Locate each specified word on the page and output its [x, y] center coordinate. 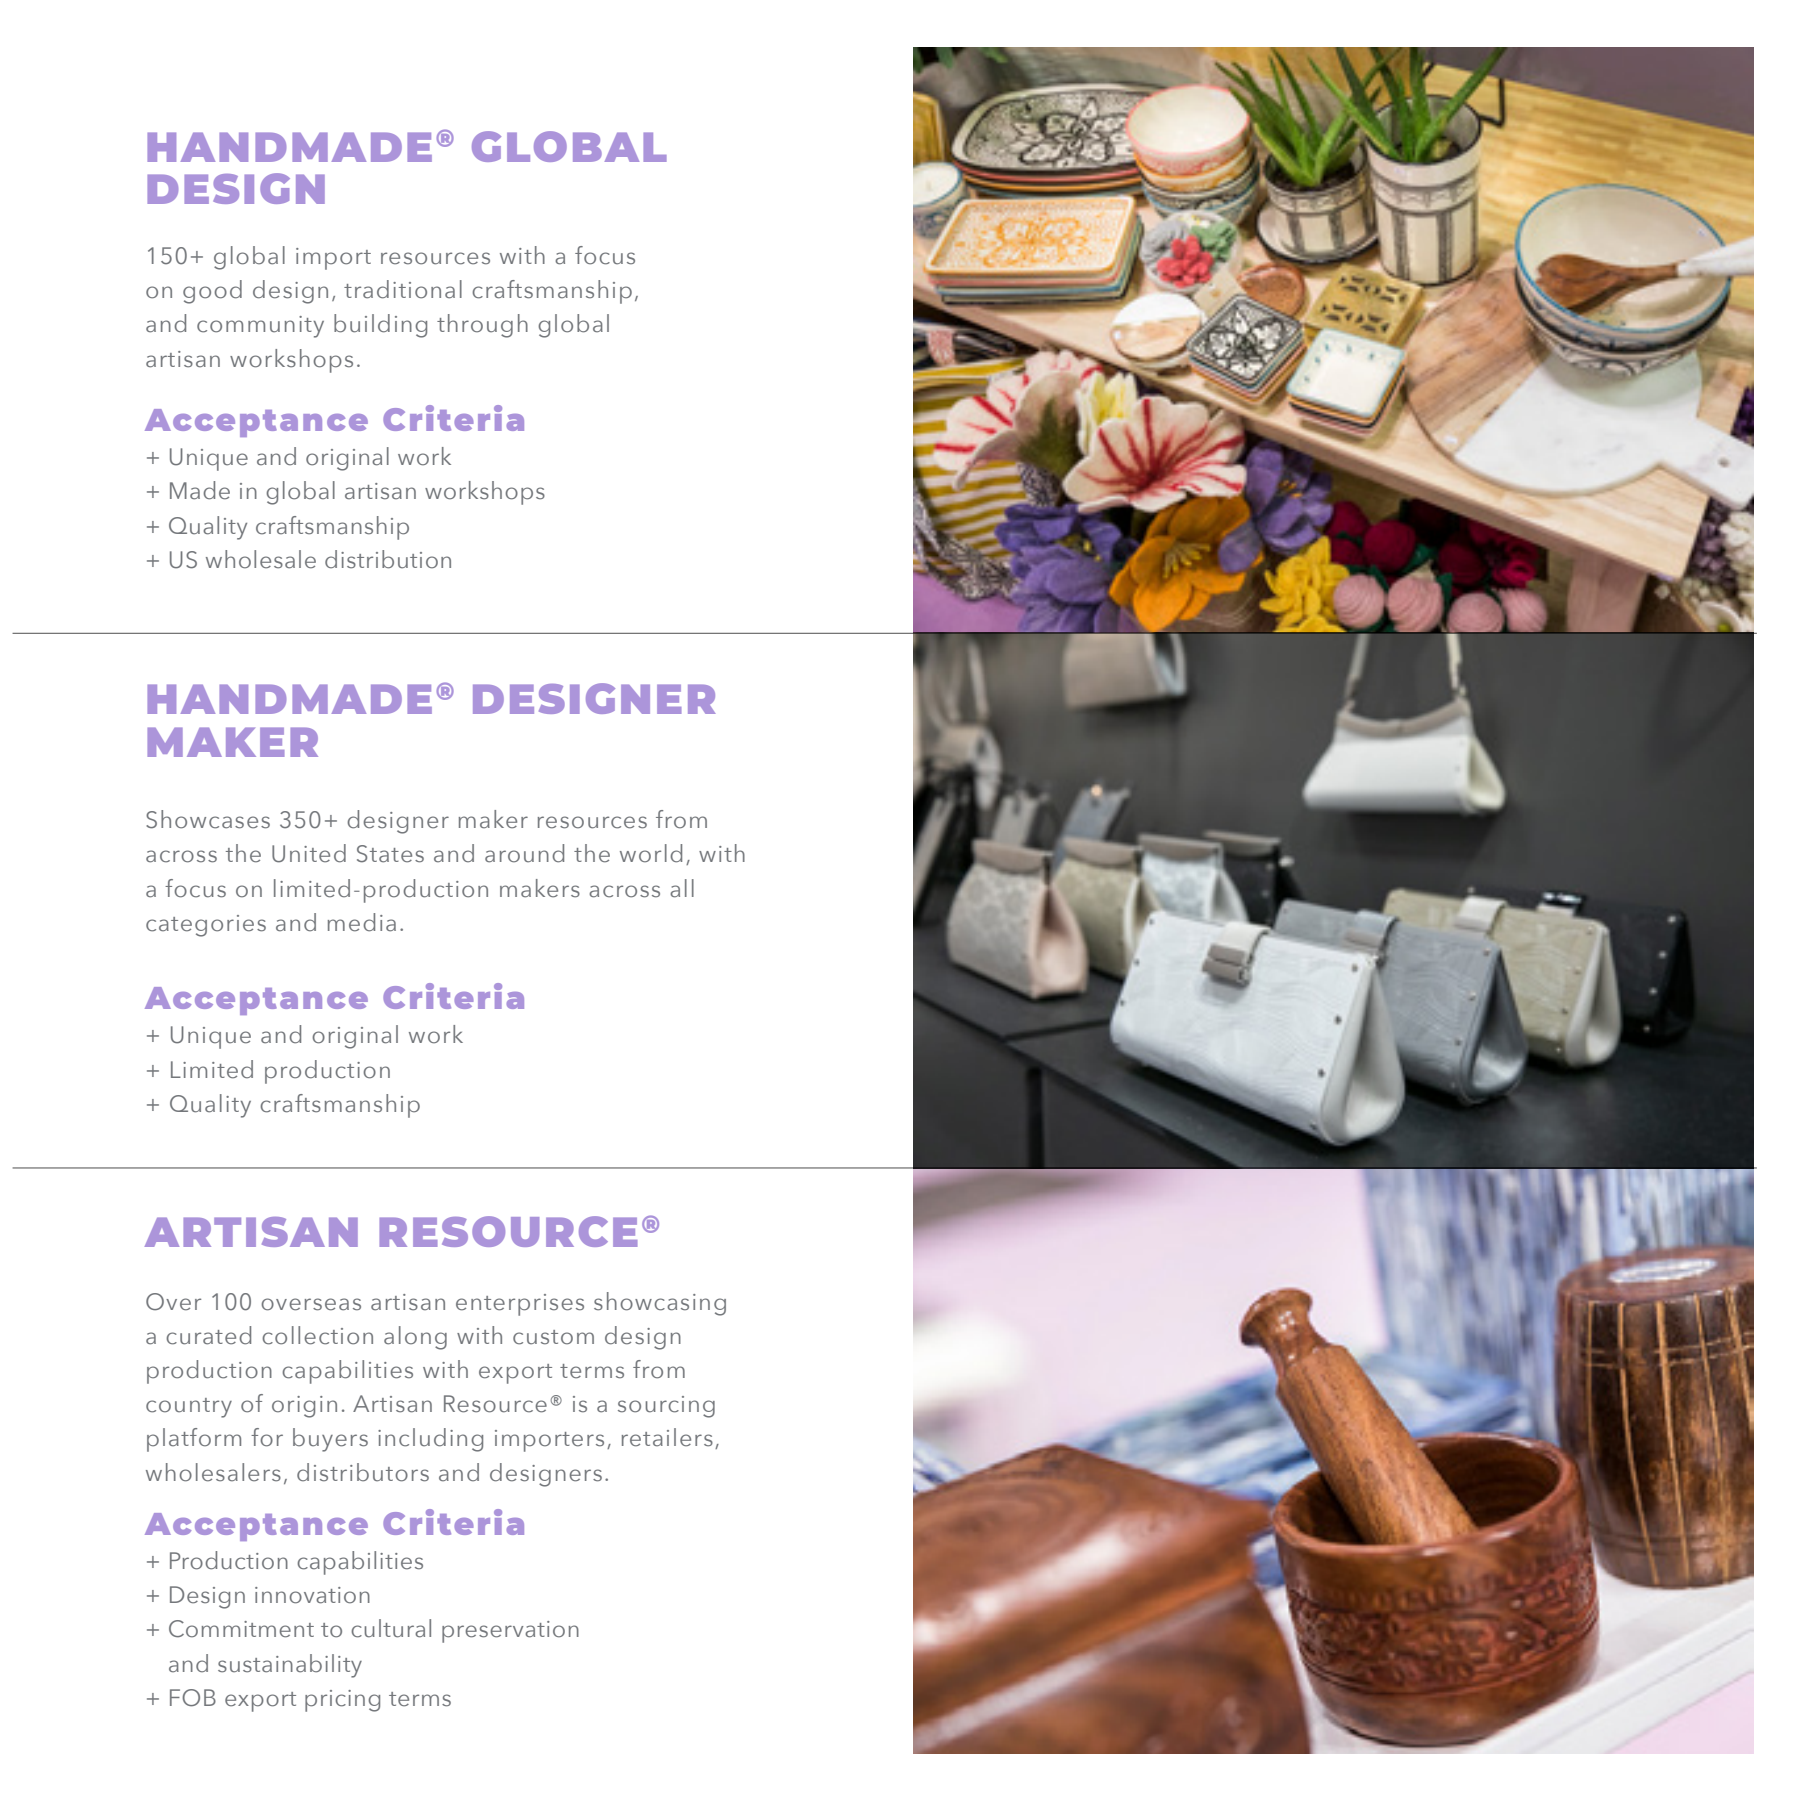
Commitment [241, 1629]
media [362, 922]
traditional [403, 289]
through [482, 326]
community [260, 327]
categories [206, 926]
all [682, 888]
